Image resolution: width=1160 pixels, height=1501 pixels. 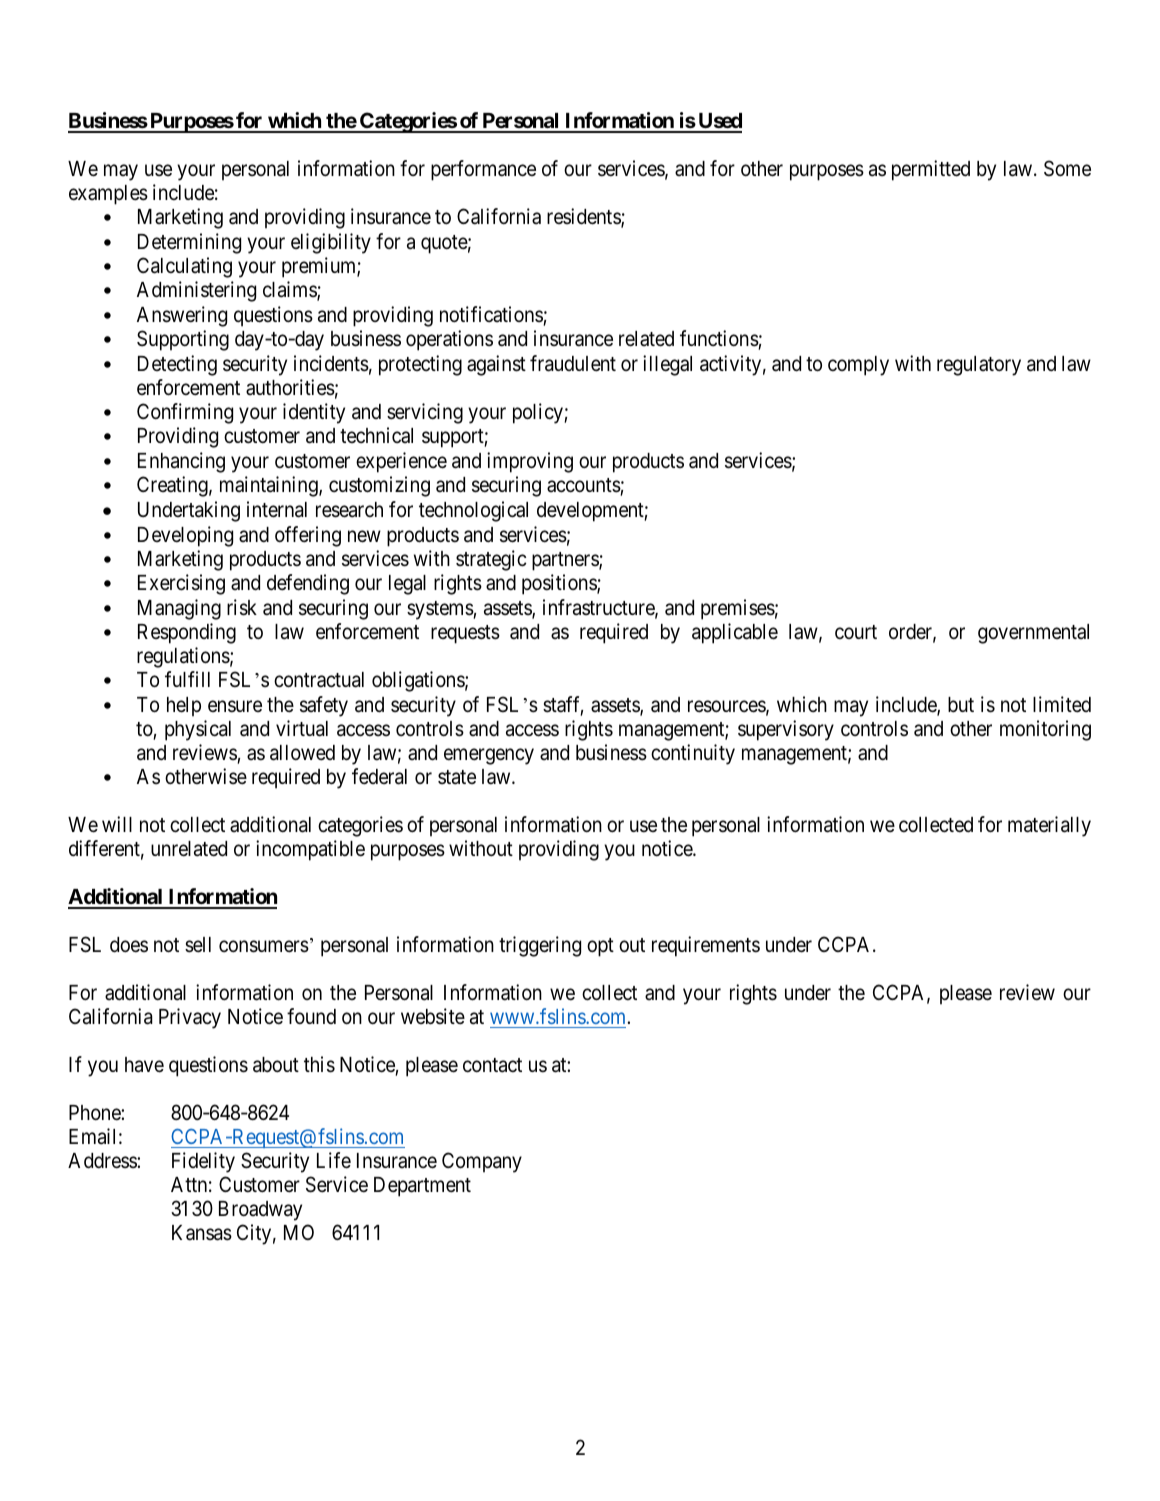 What do you see at coordinates (235, 706) in the document?
I see `ensure` at bounding box center [235, 706].
